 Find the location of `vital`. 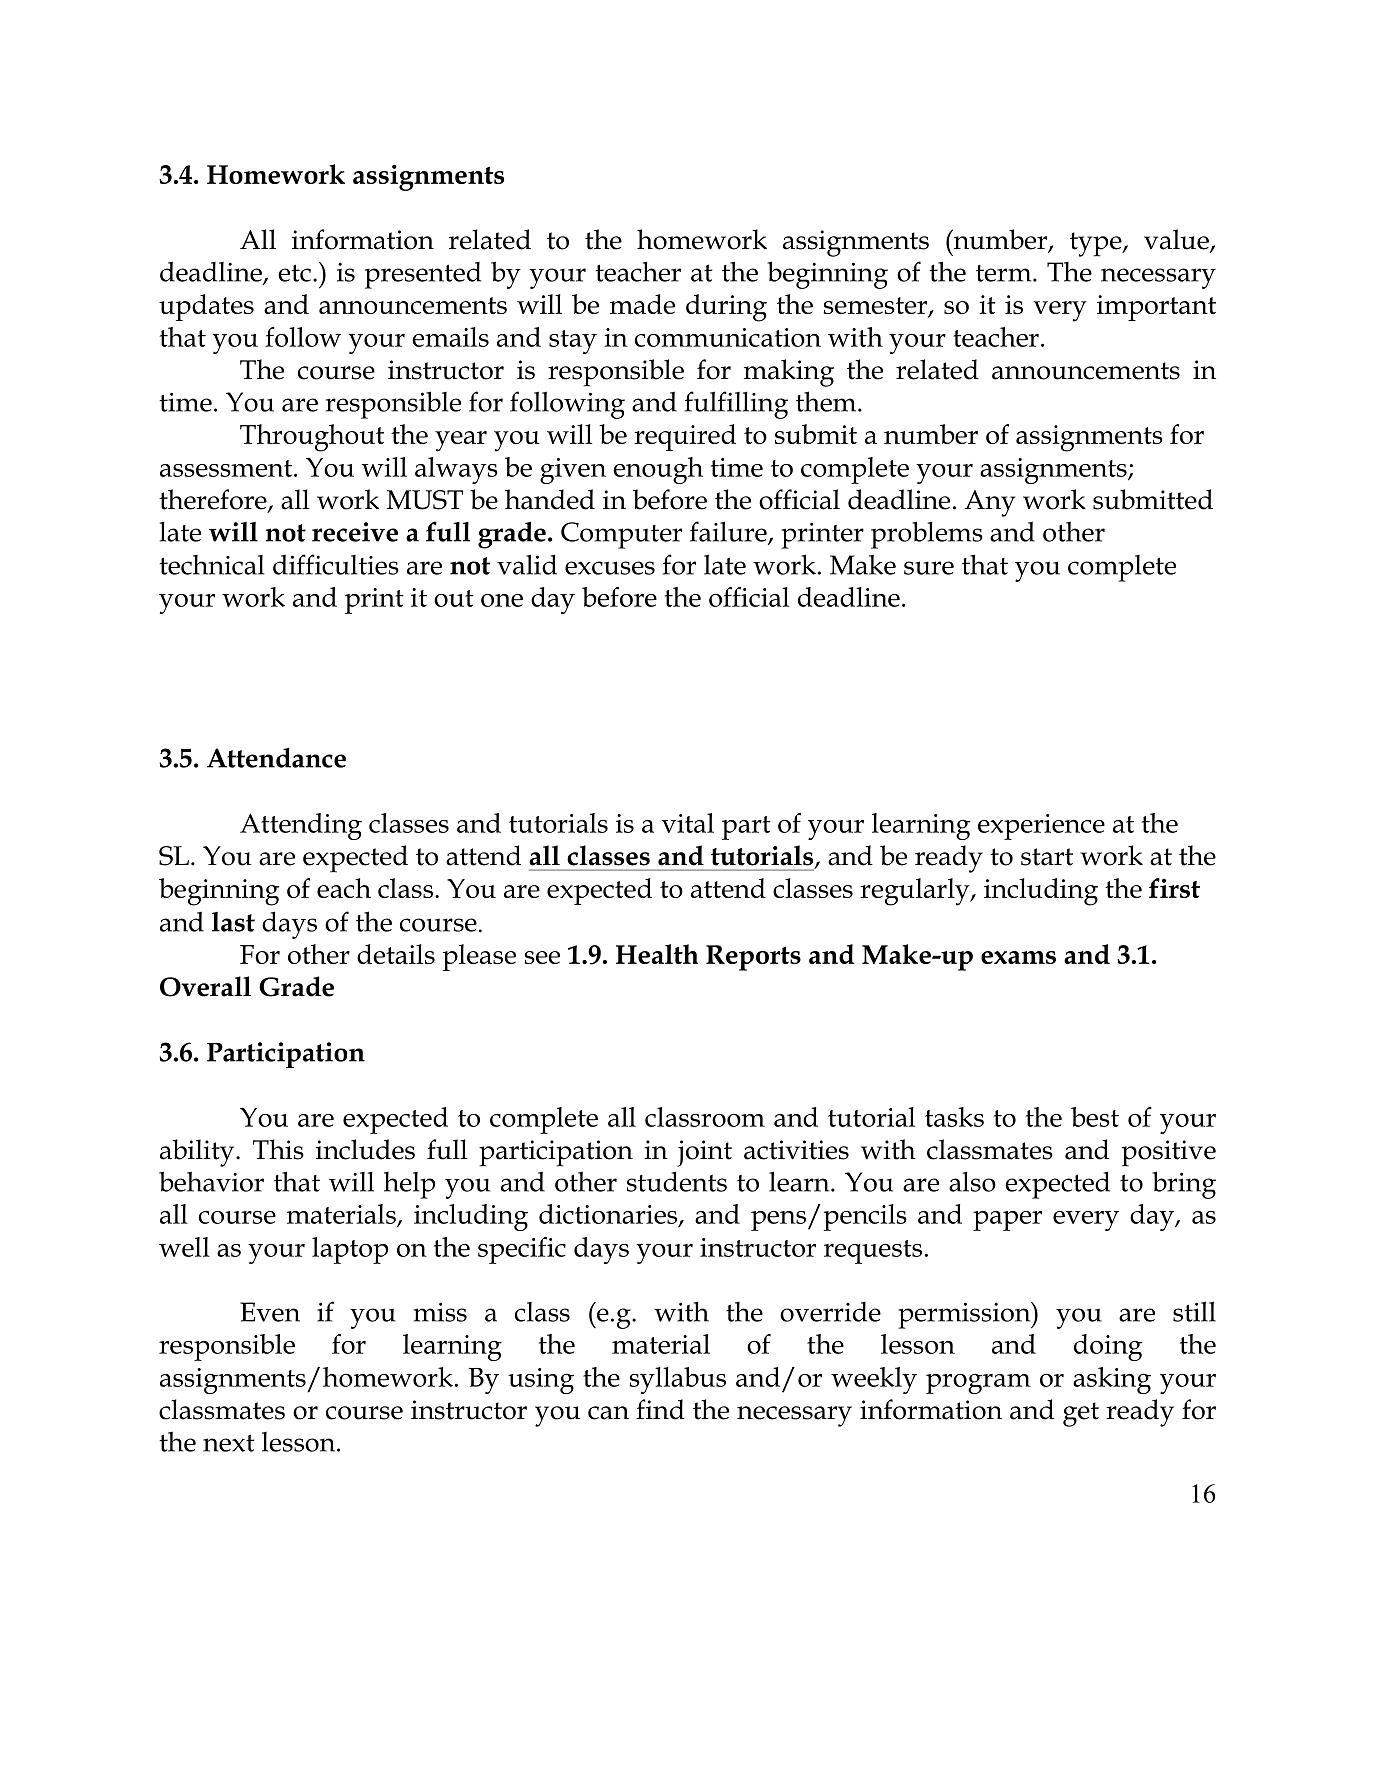

vital is located at coordinates (688, 823).
